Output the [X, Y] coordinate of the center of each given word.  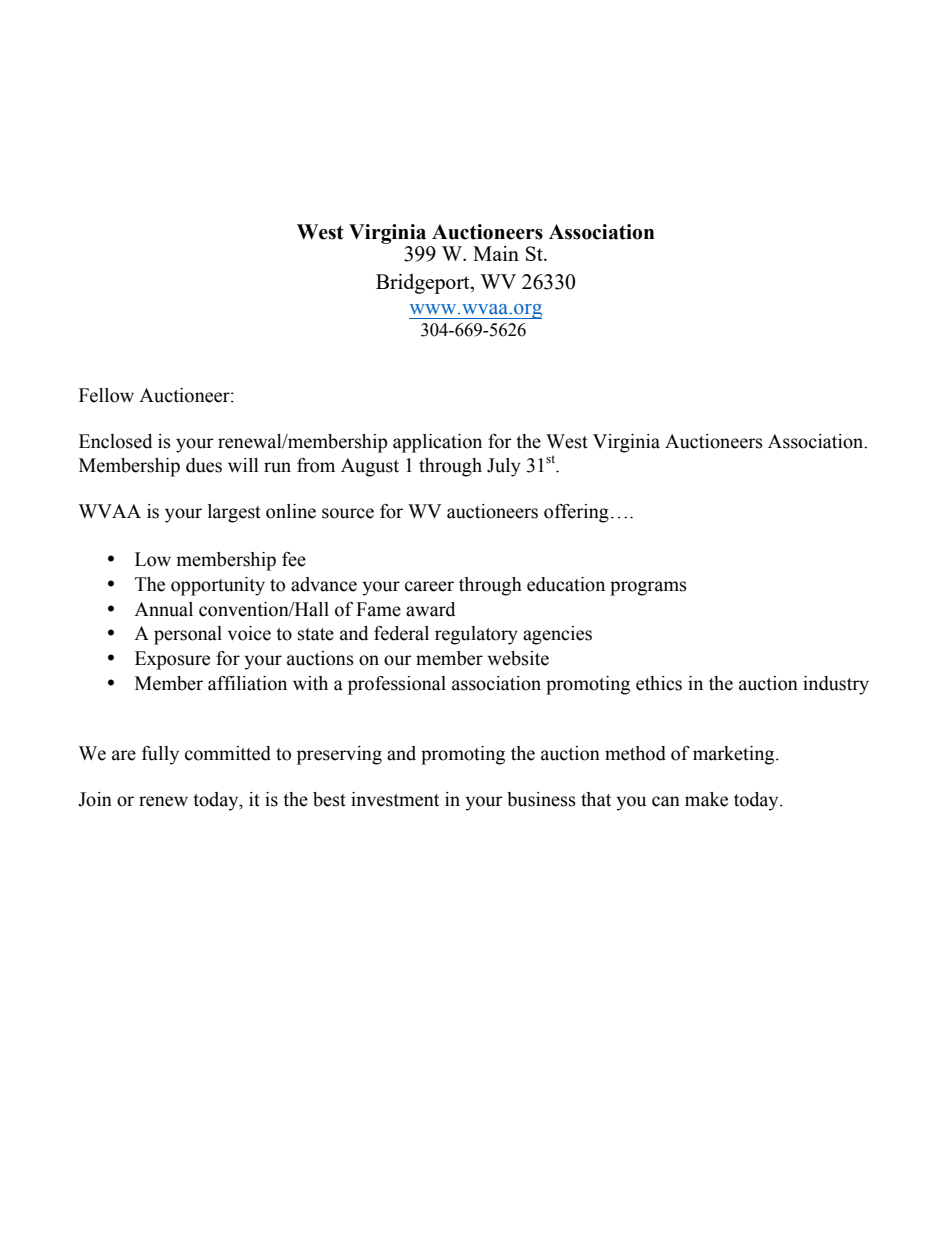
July [504, 467]
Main [496, 253]
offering [576, 513]
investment [395, 799]
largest [234, 513]
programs [648, 588]
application [437, 443]
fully [160, 755]
